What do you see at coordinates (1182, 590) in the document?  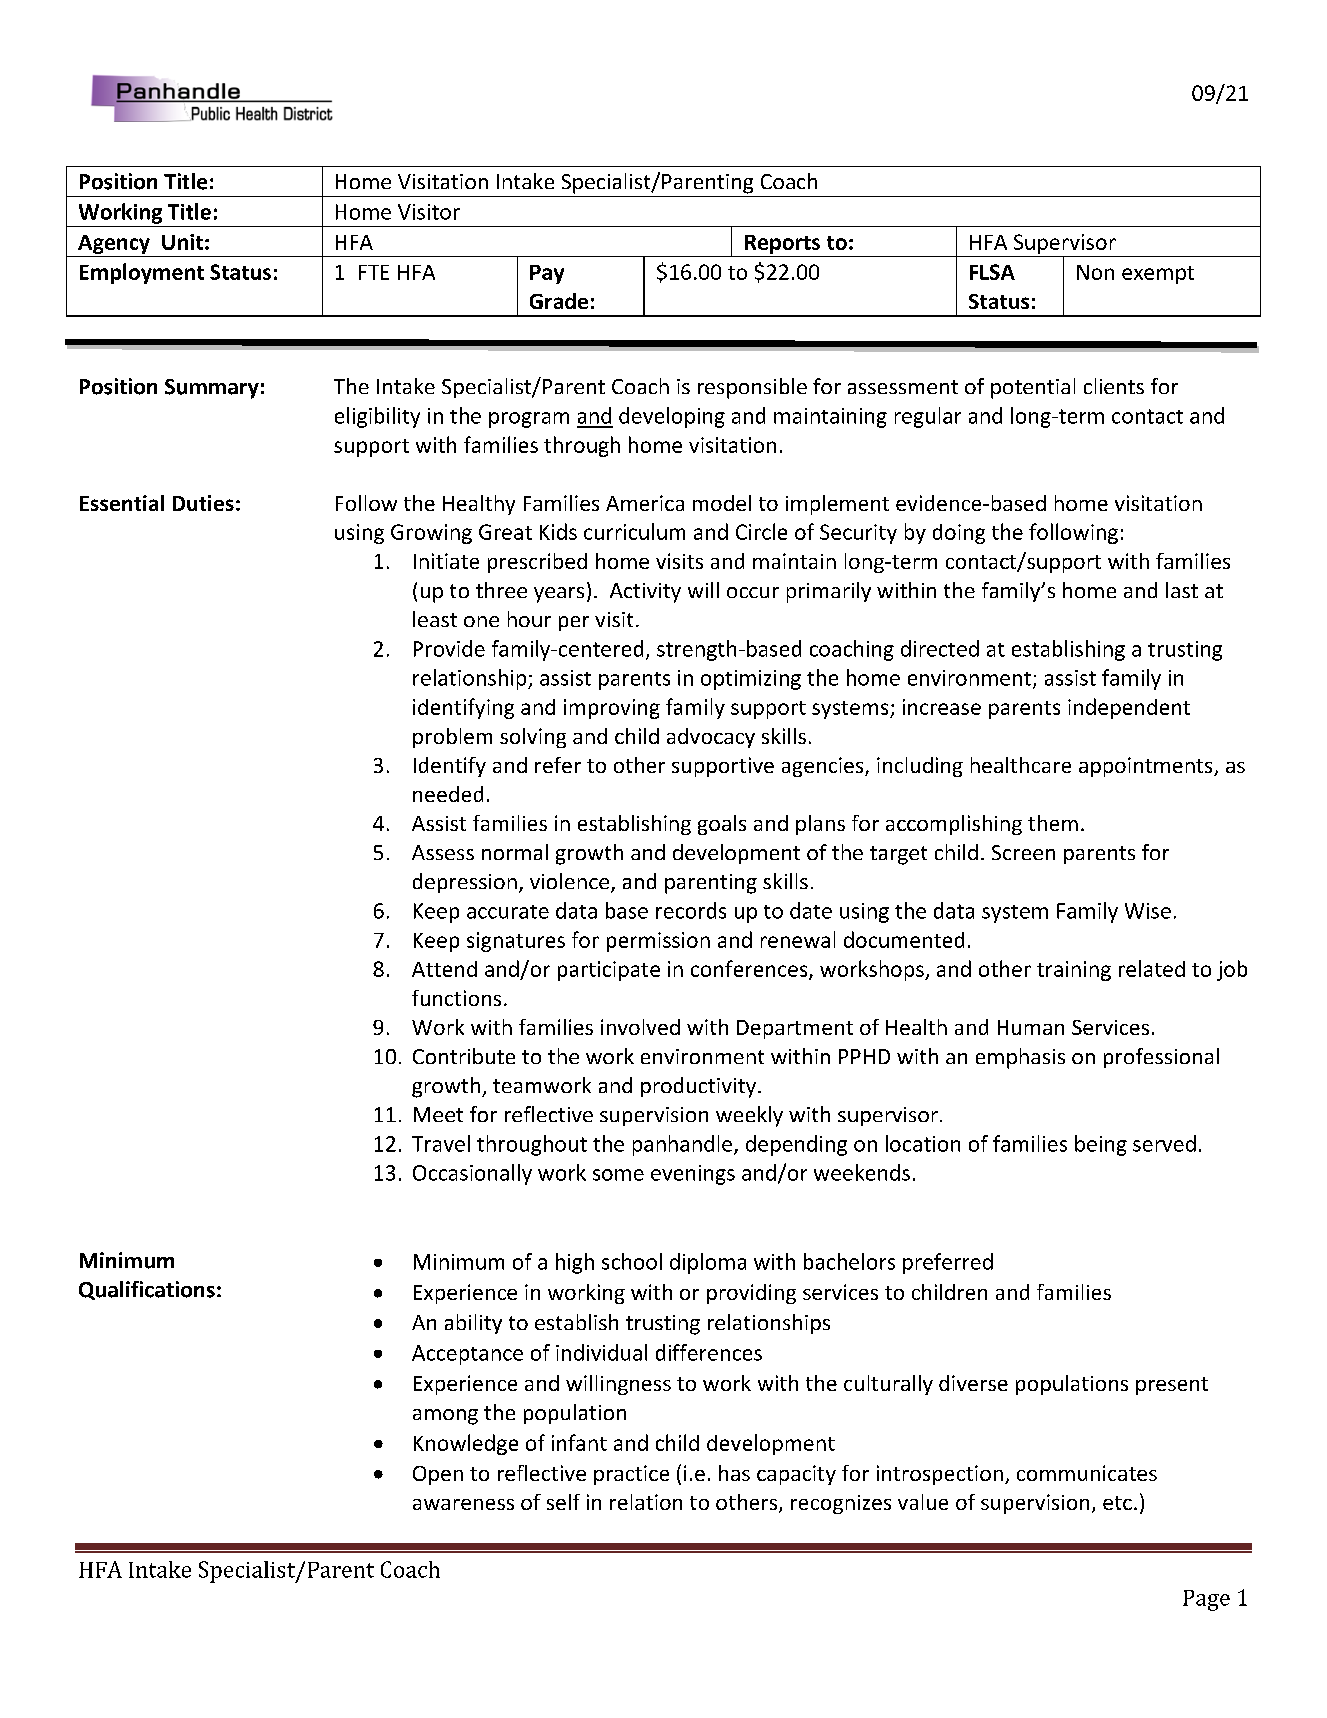 I see `last` at bounding box center [1182, 590].
